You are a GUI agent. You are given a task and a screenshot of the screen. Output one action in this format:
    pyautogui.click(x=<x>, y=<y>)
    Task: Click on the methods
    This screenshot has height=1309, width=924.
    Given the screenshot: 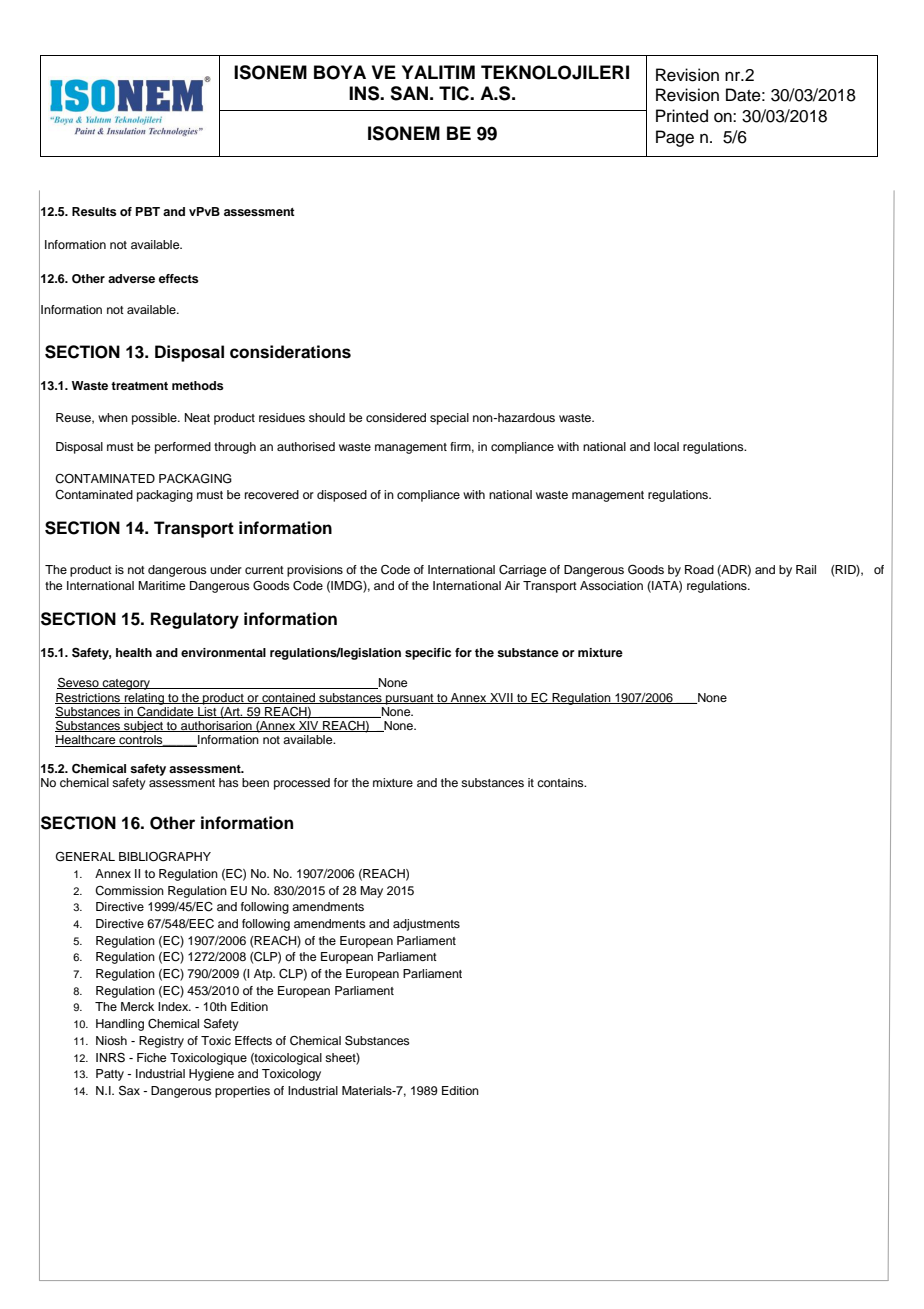 What is the action you would take?
    pyautogui.click(x=198, y=385)
